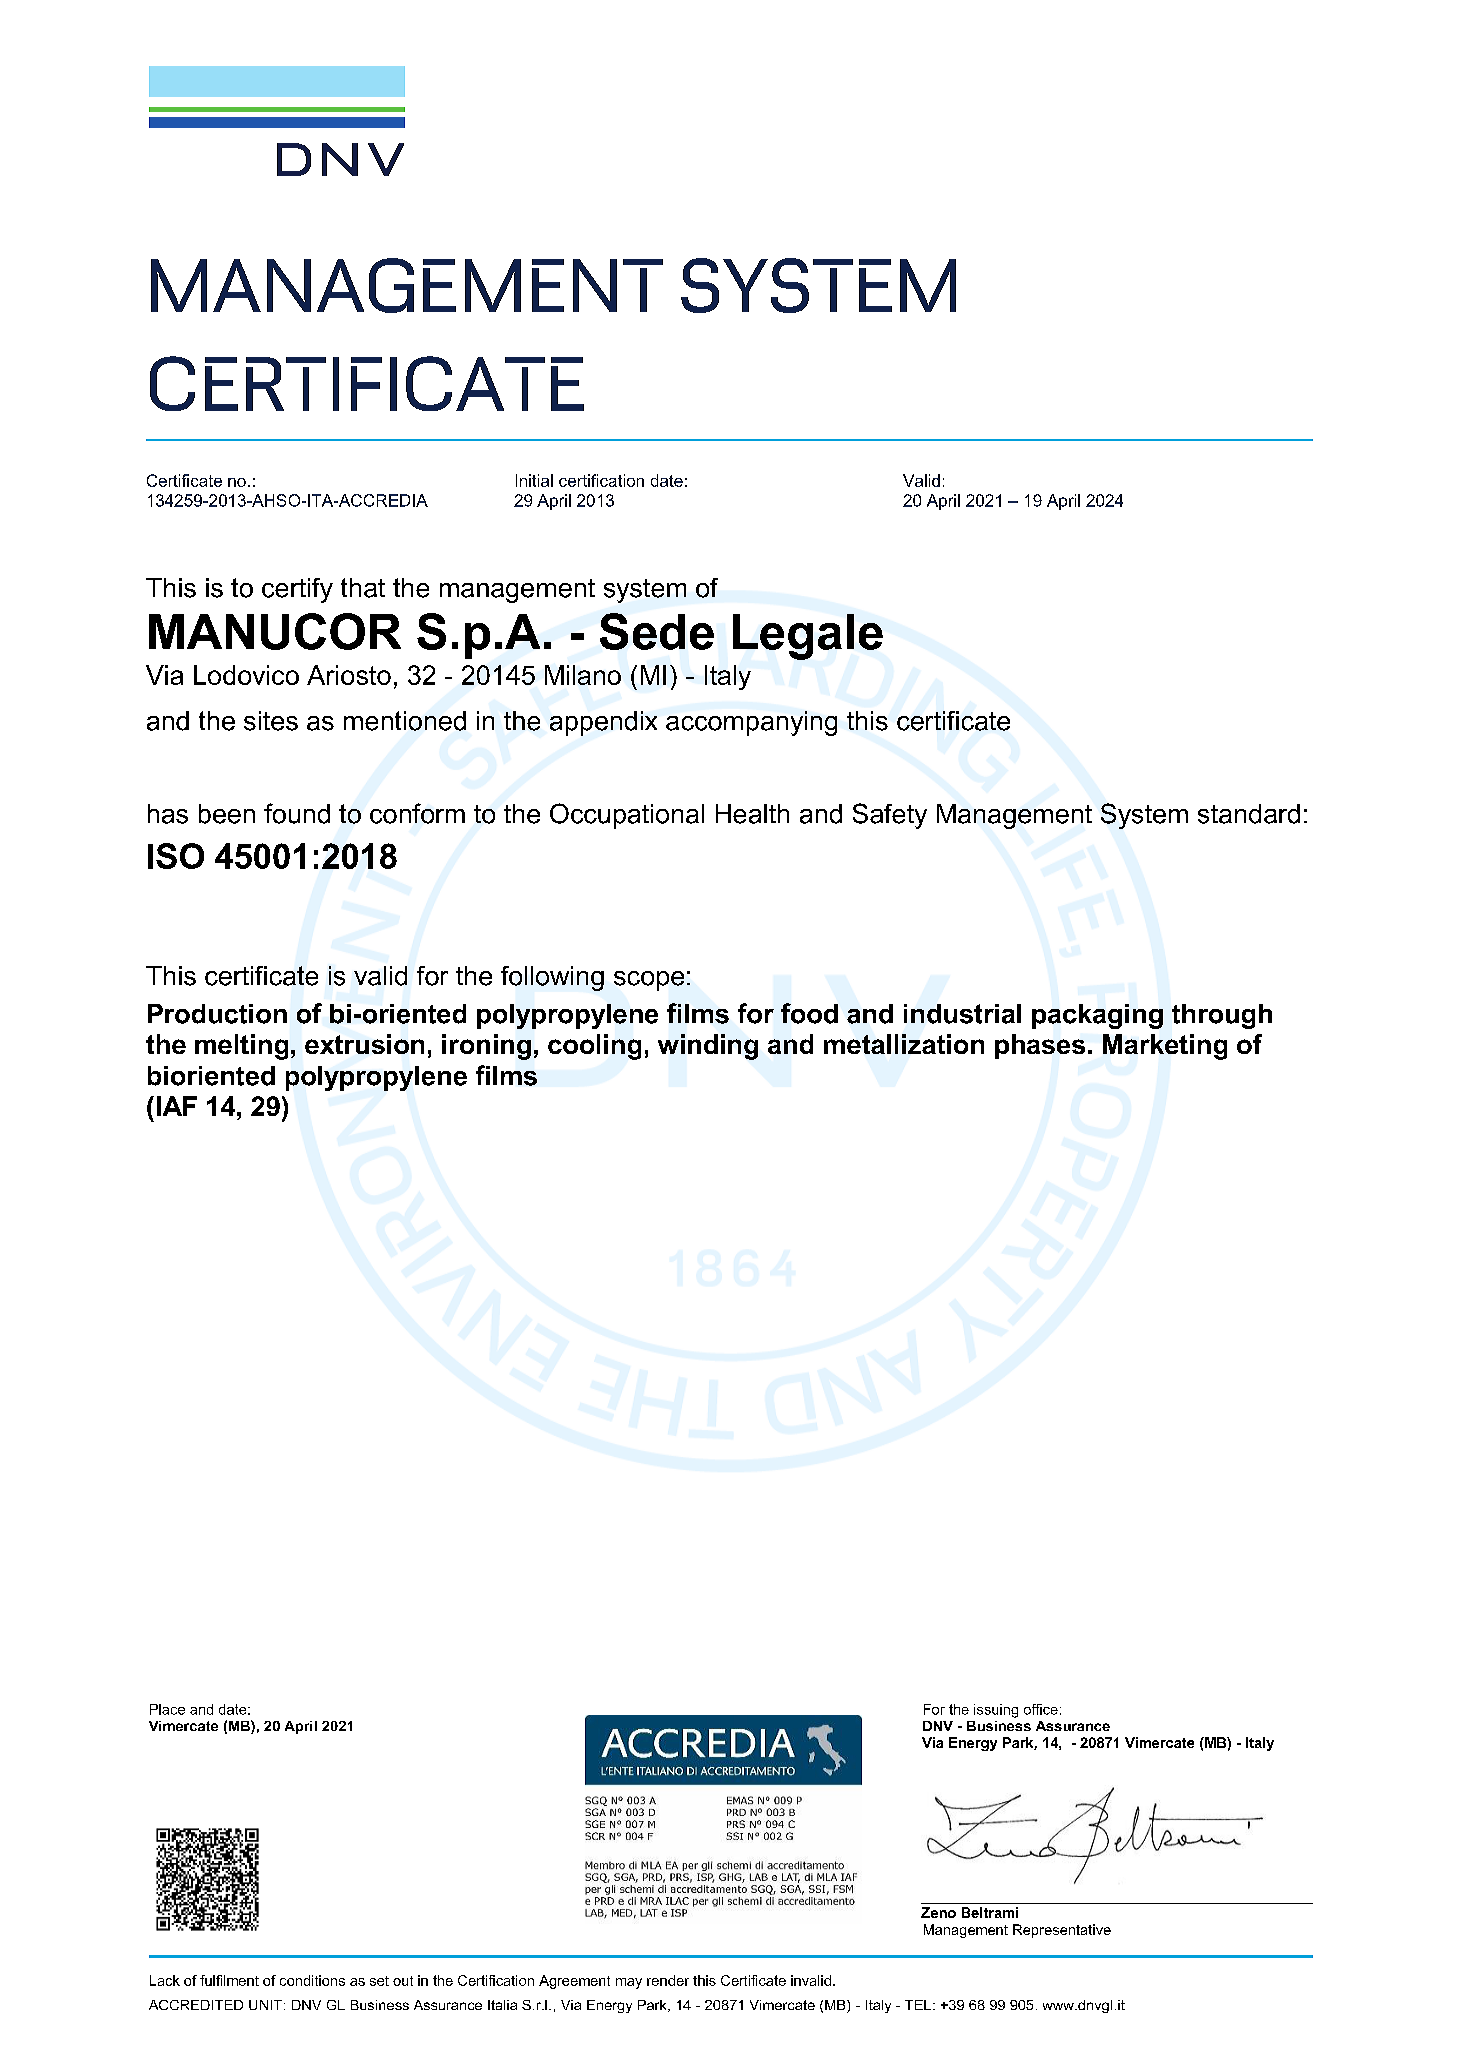  What do you see at coordinates (1062, 1931) in the screenshot?
I see `Representative` at bounding box center [1062, 1931].
